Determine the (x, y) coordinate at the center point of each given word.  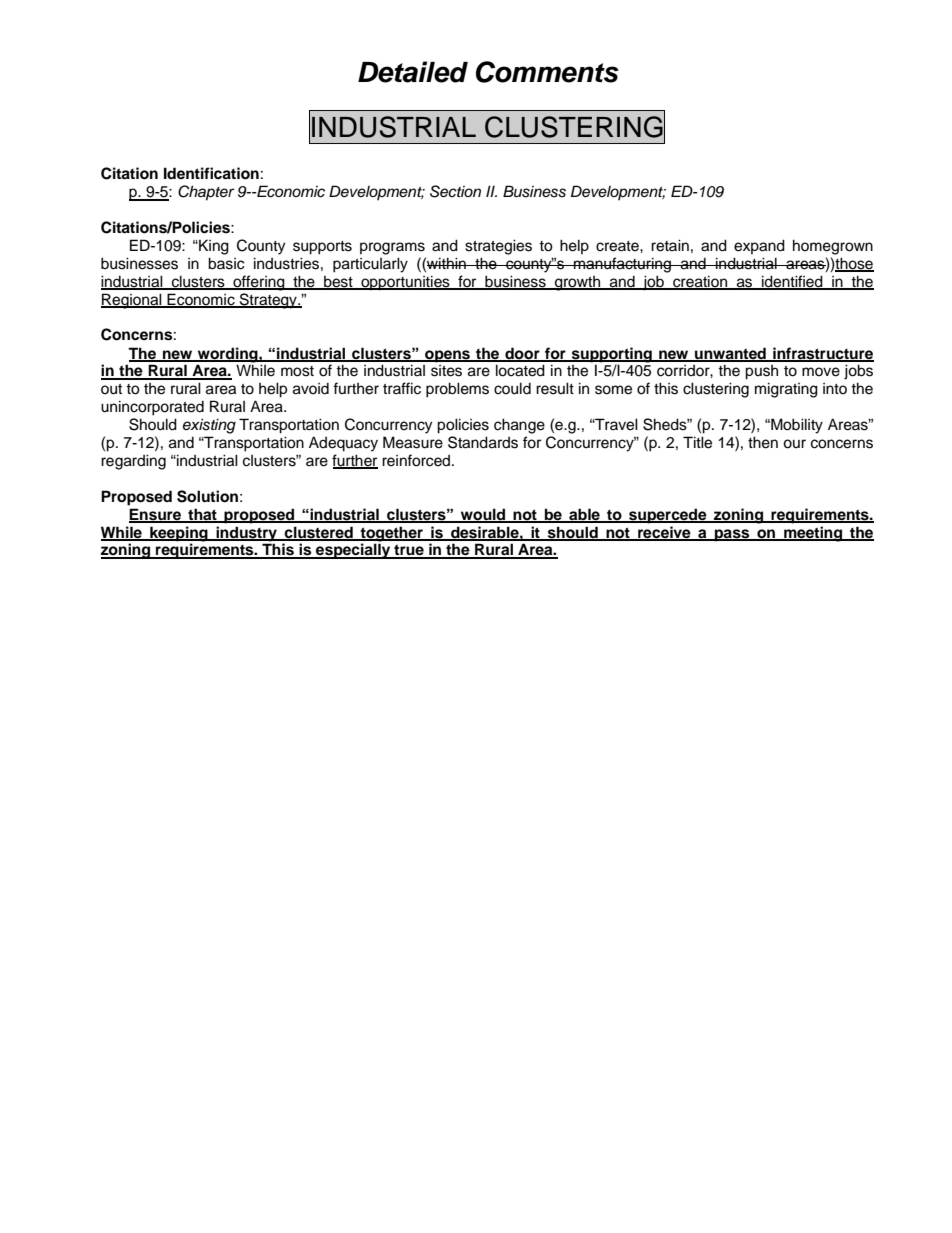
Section (455, 191)
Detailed (413, 72)
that (202, 515)
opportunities (405, 283)
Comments (547, 72)
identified (792, 282)
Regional (132, 301)
